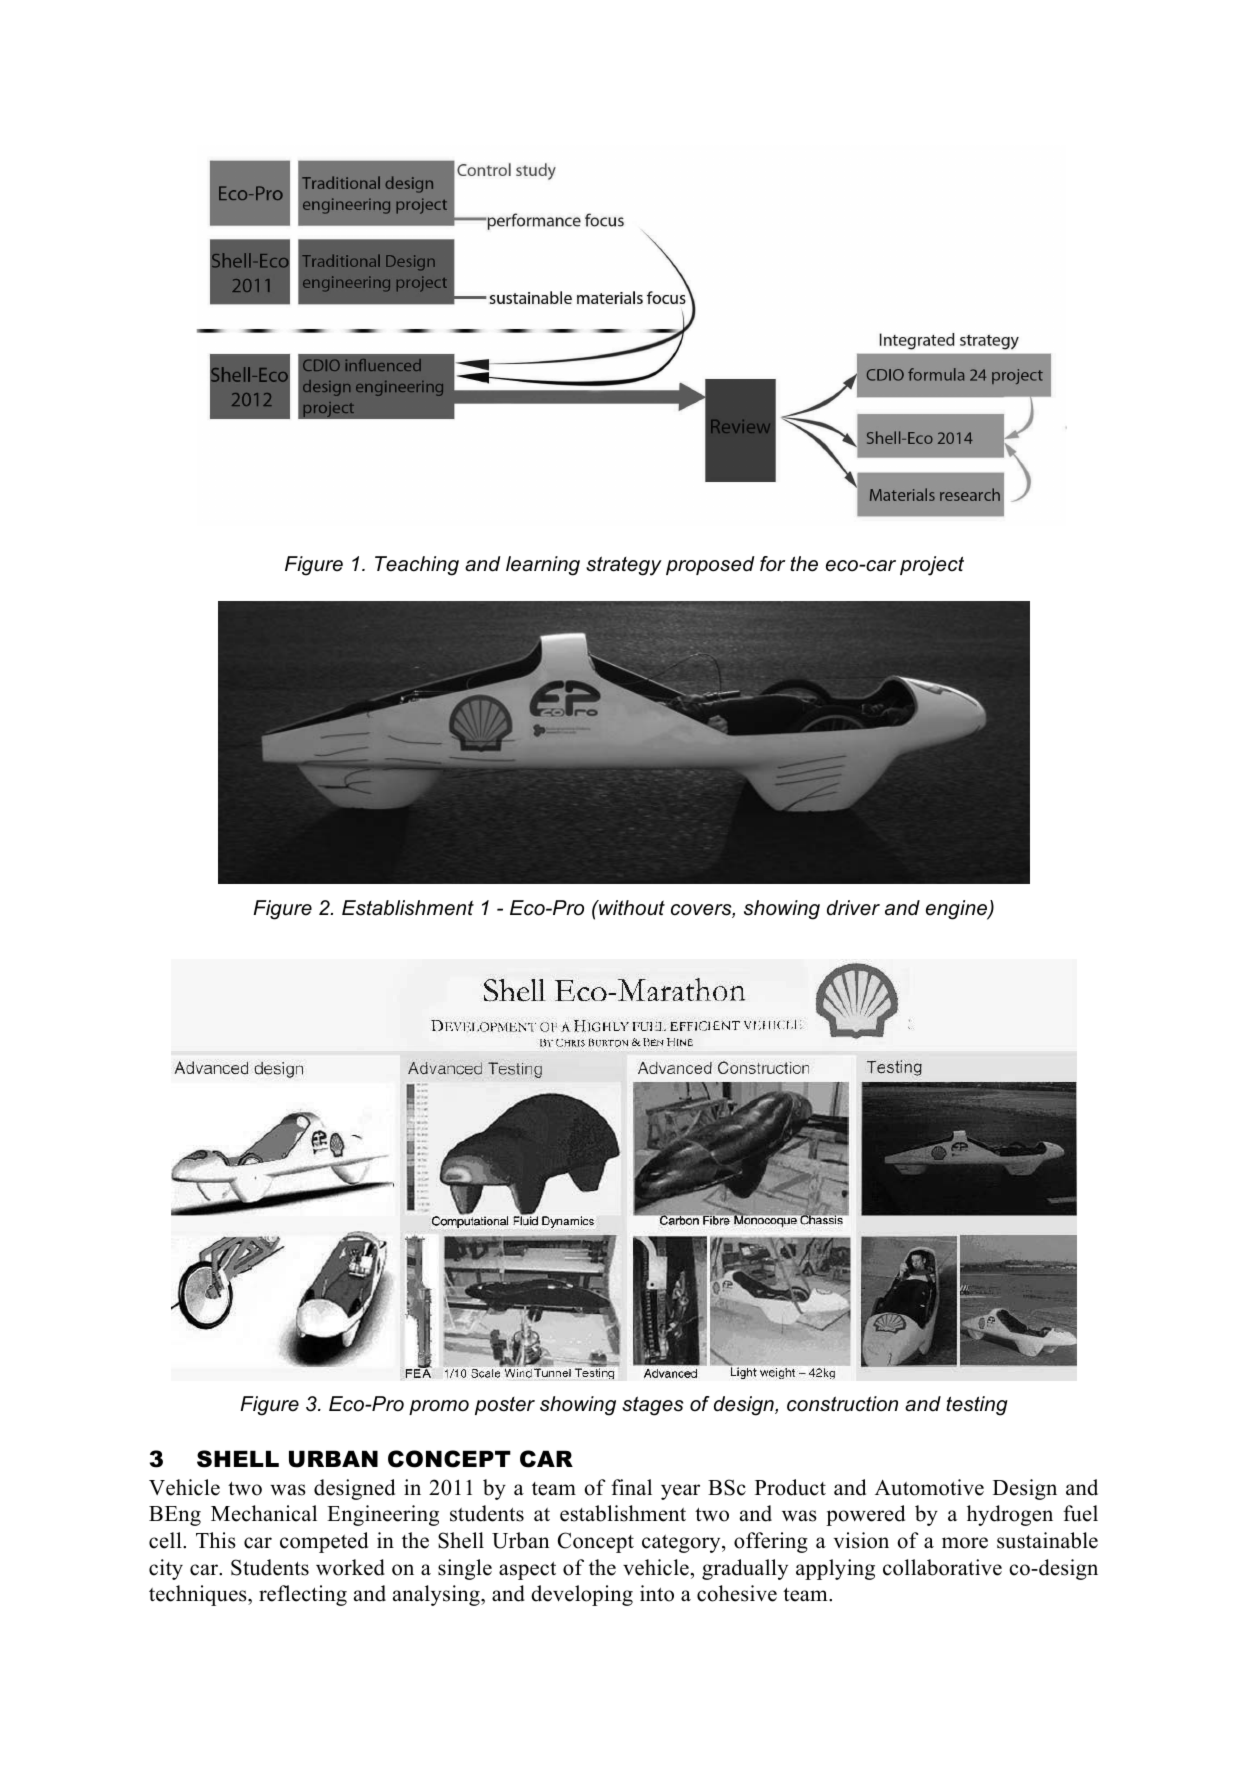 This screenshot has height=1765, width=1247. What do you see at coordinates (657, 1593) in the screenshot?
I see `into` at bounding box center [657, 1593].
